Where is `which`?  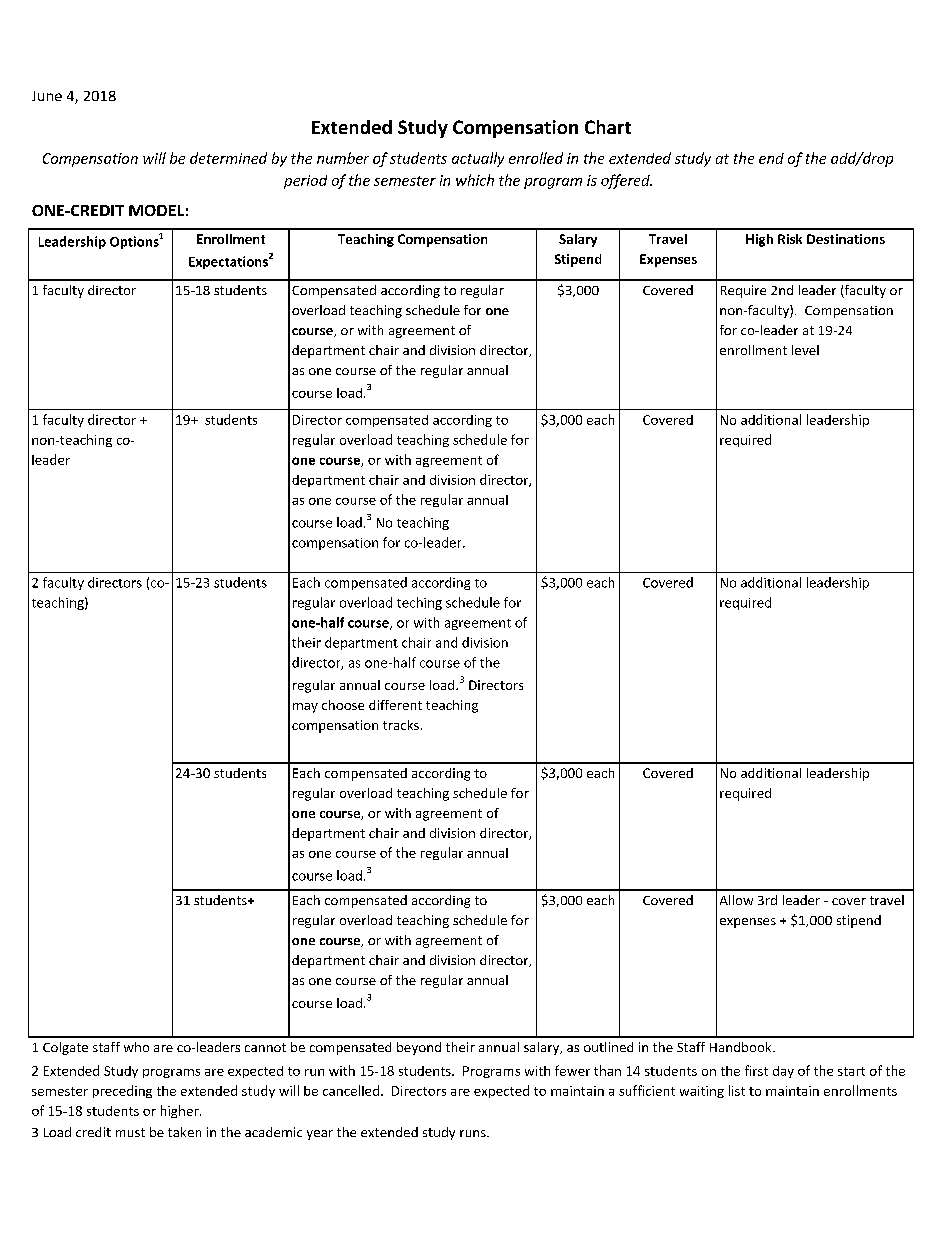 which is located at coordinates (475, 180).
